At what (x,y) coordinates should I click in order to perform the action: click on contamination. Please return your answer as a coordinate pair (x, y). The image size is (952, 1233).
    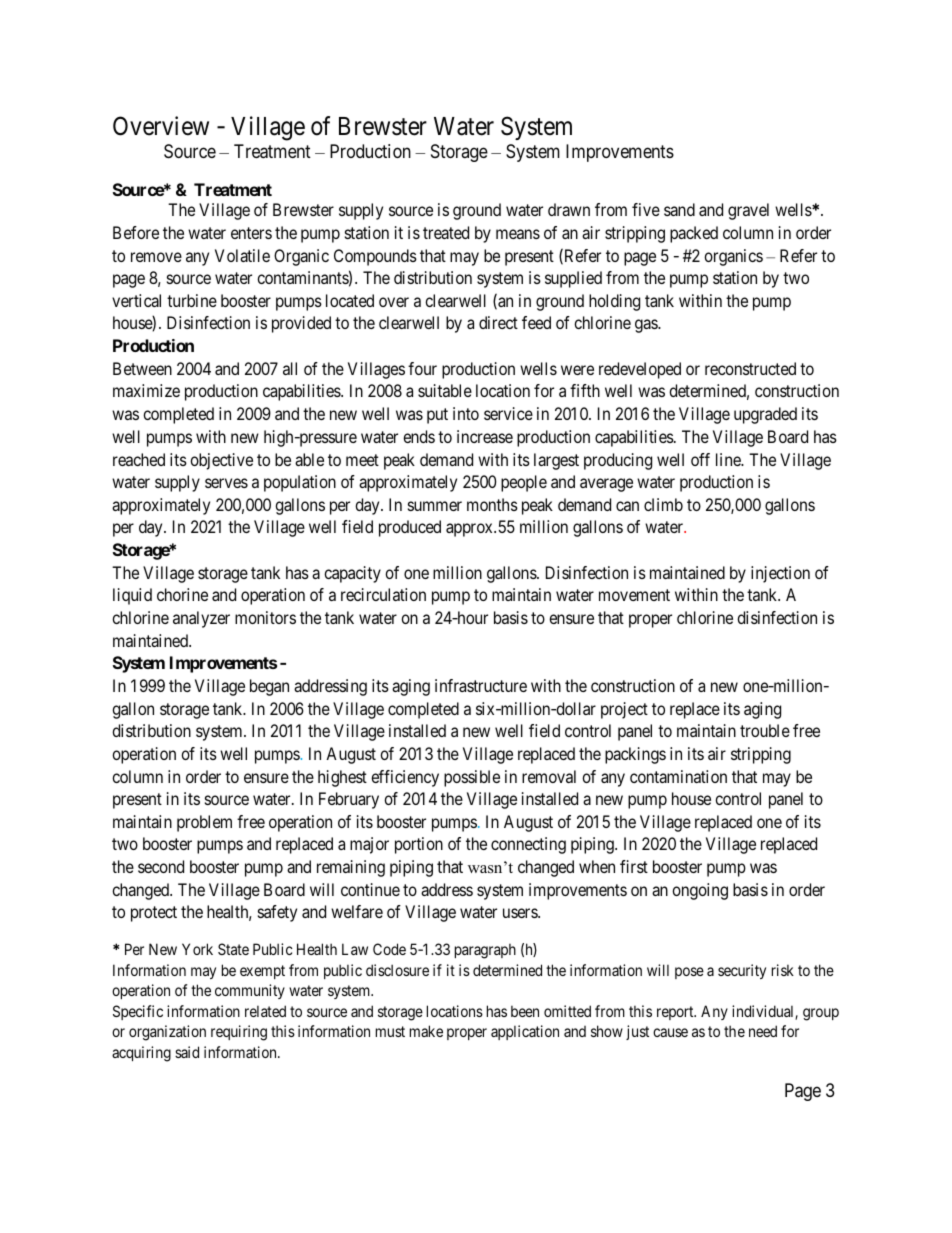
    Looking at the image, I should click on (678, 776).
